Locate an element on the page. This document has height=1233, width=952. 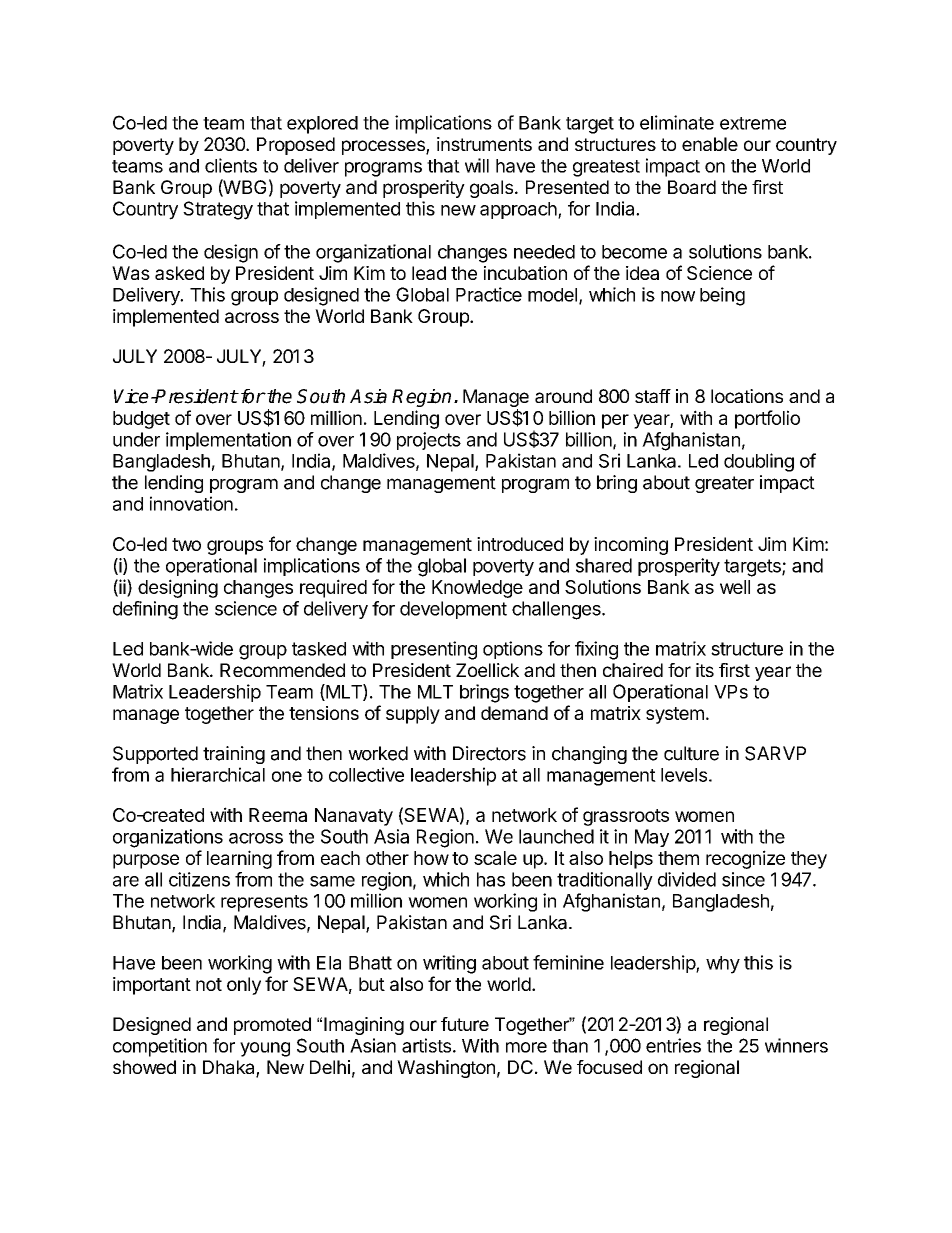
Dhaka is located at coordinates (230, 1068).
